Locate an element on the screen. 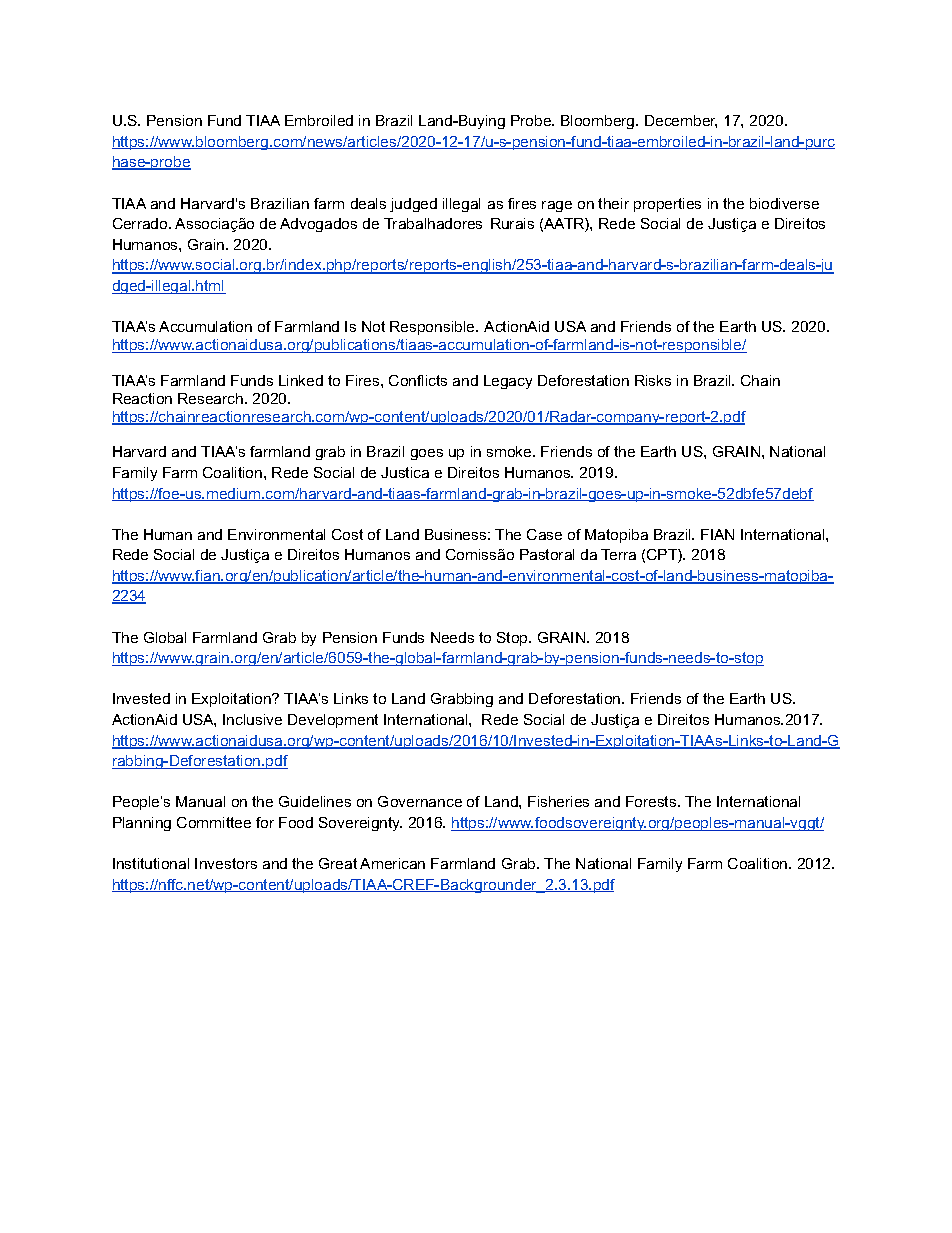 This screenshot has width=952, height=1233. Development is located at coordinates (333, 721).
